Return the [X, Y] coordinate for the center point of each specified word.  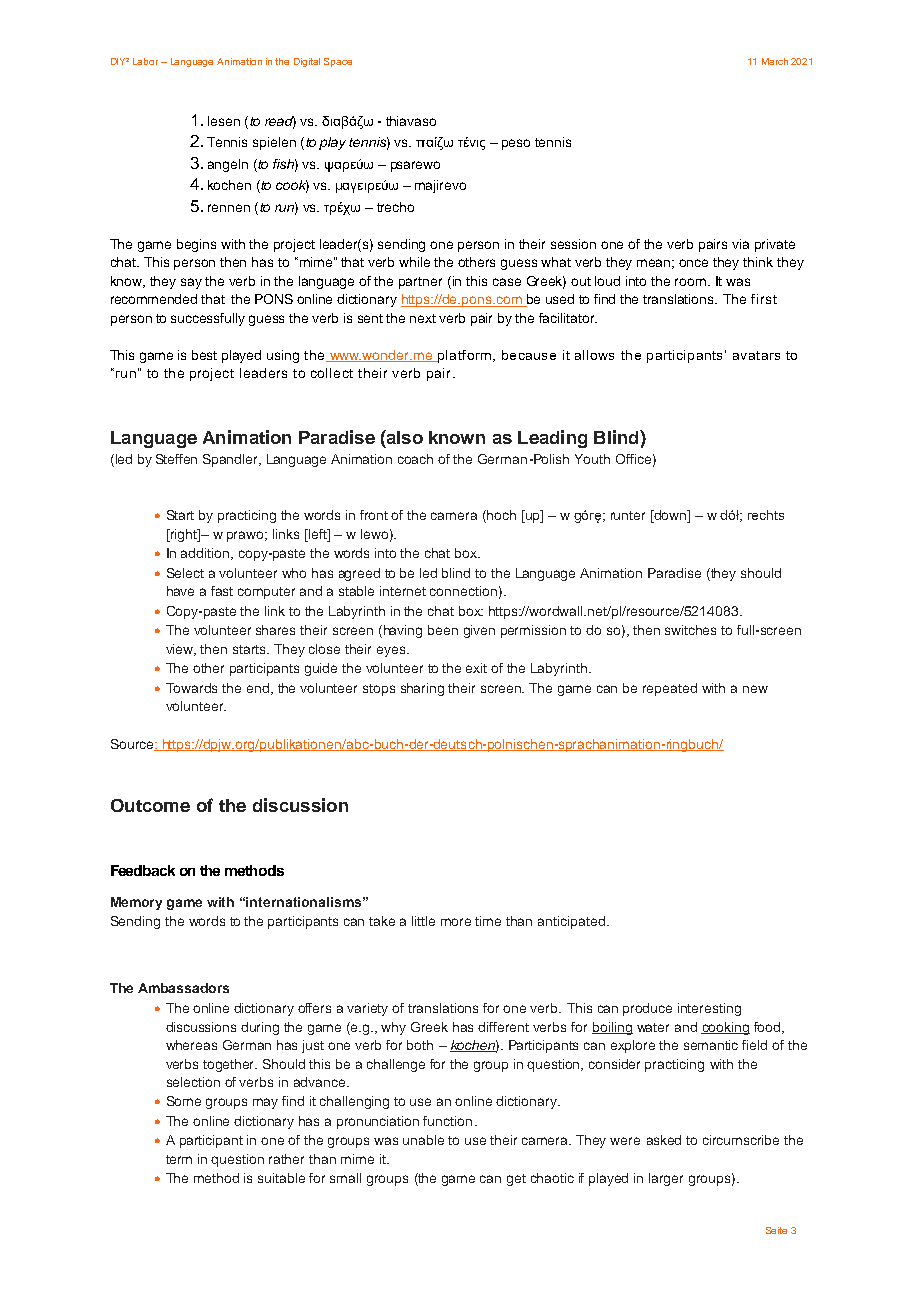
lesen [224, 121]
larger [666, 1179]
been [443, 630]
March [775, 61]
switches [690, 630]
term [179, 1159]
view [181, 650]
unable [423, 1140]
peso [516, 144]
